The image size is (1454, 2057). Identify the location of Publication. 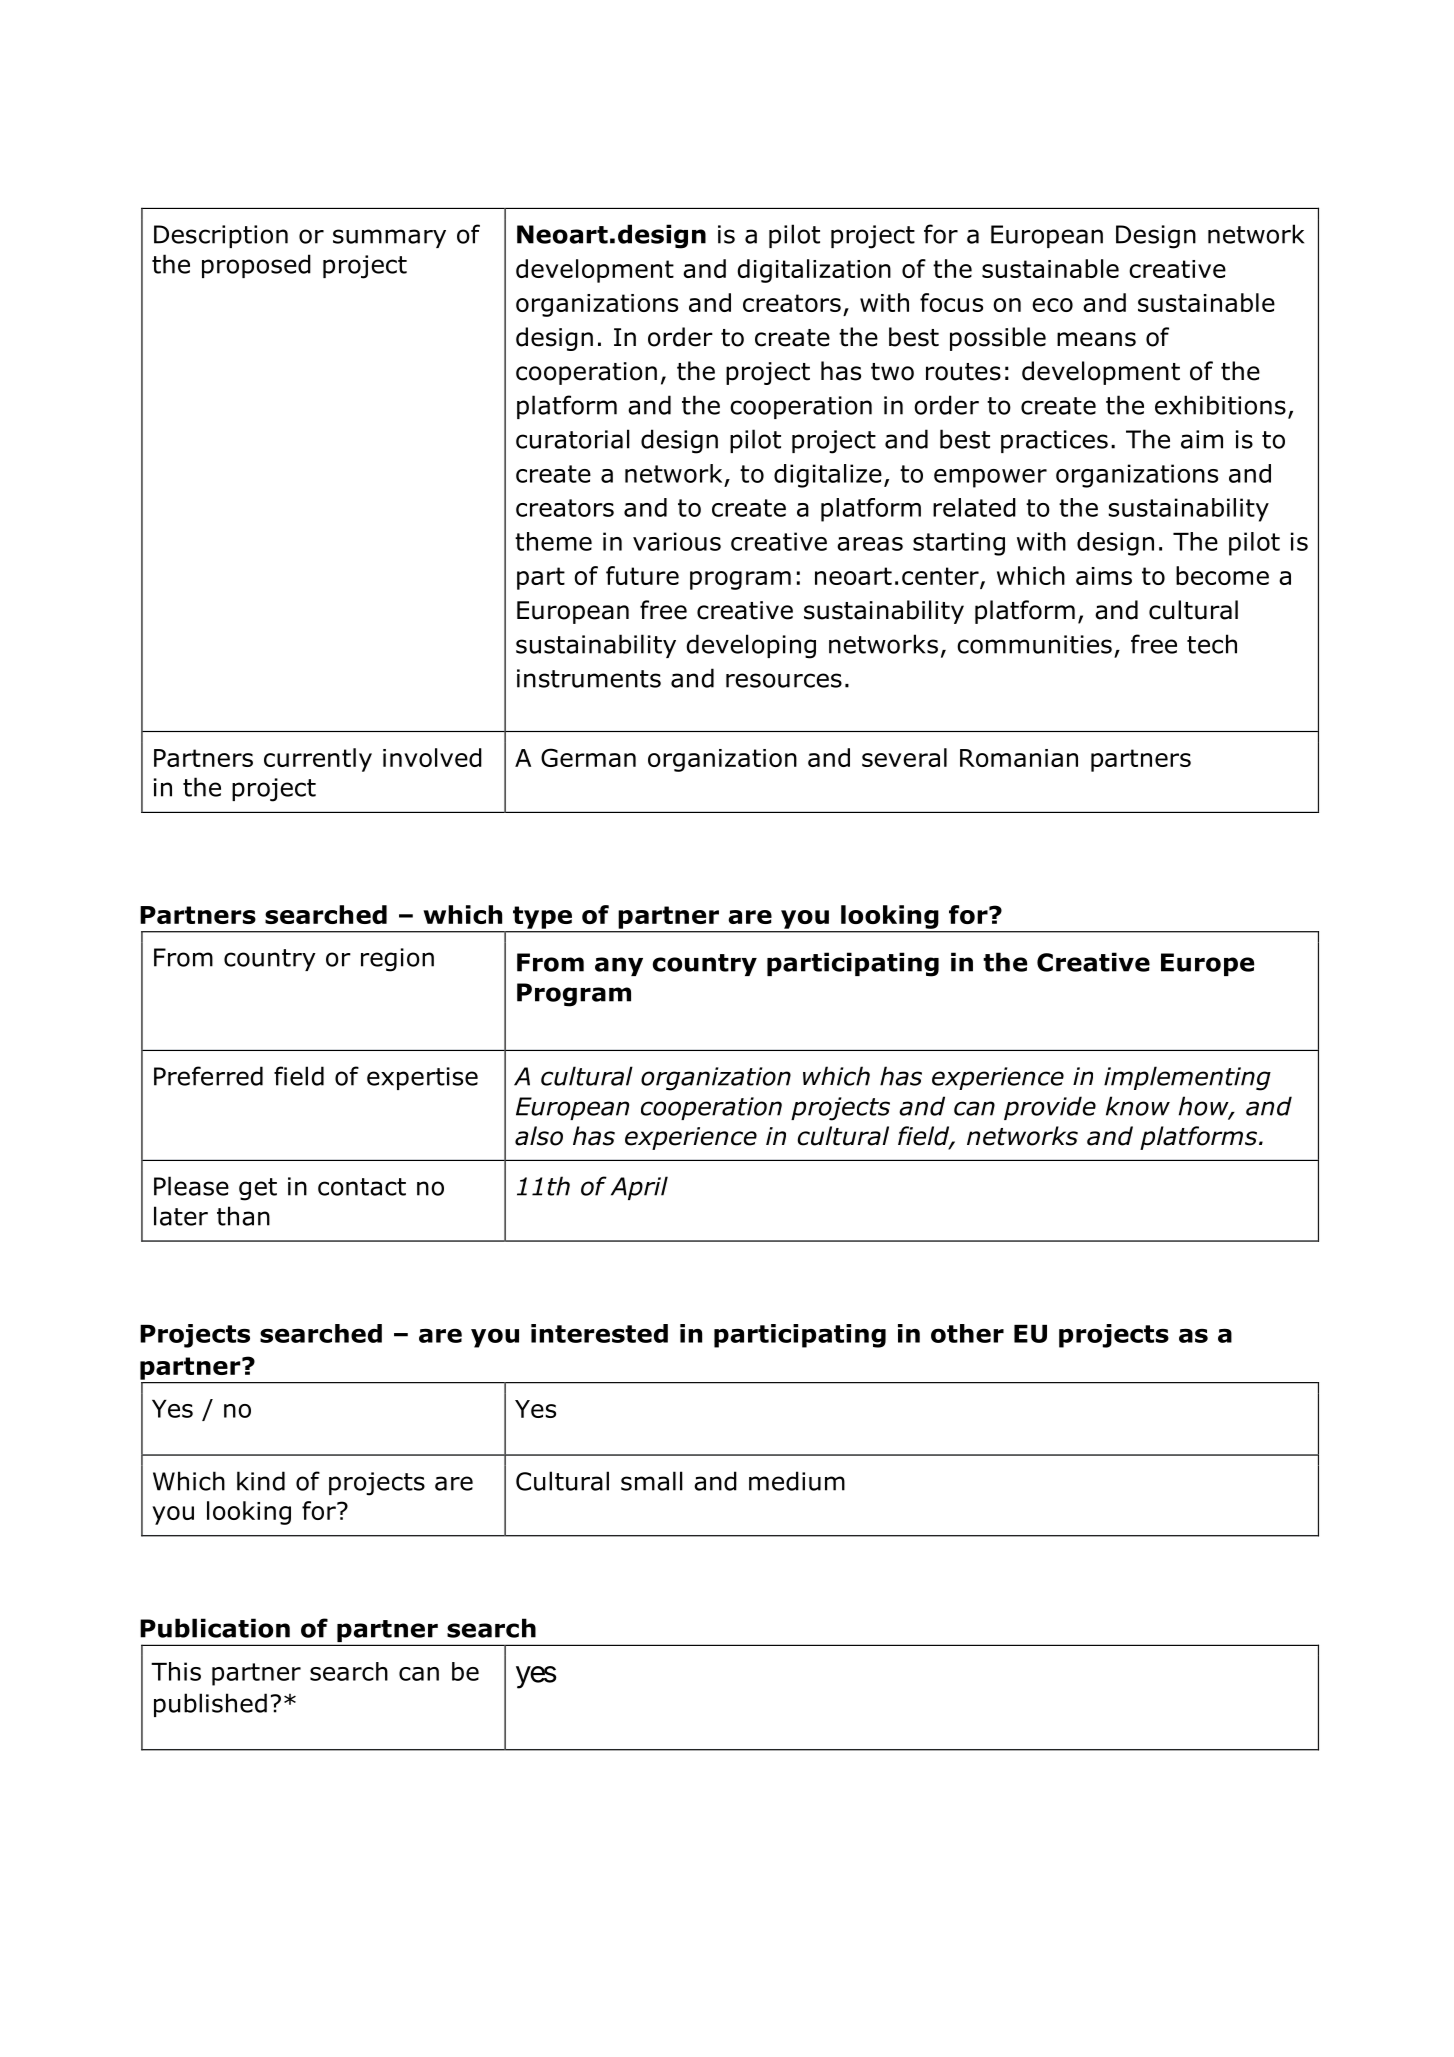
(215, 1628).
